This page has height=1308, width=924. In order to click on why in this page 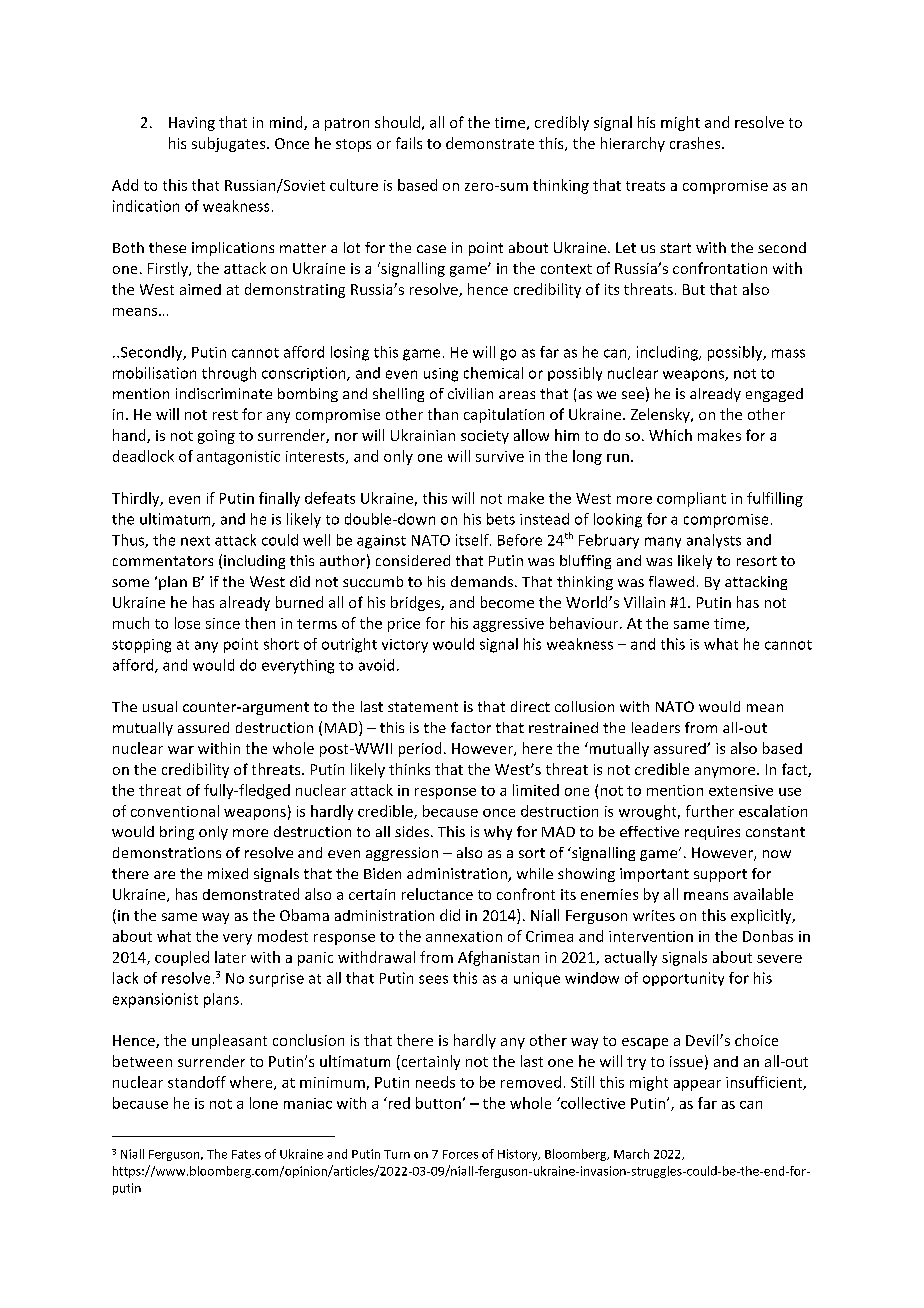, I will do `click(498, 833)`.
